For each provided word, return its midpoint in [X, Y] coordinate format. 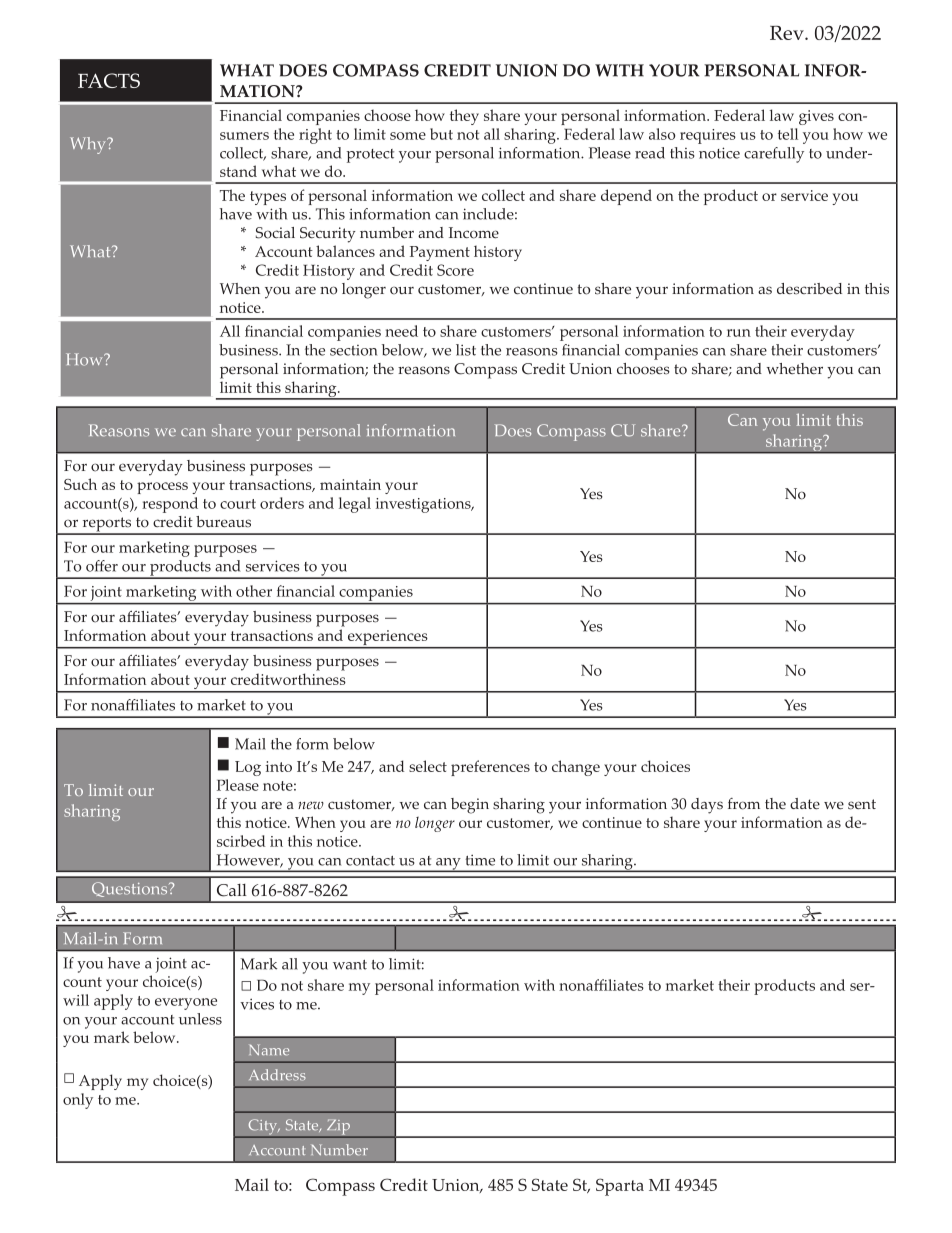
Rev [788, 33]
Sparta [620, 1187]
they [464, 117]
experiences [387, 639]
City [263, 1128]
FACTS [109, 80]
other [254, 591]
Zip [338, 1128]
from [744, 804]
